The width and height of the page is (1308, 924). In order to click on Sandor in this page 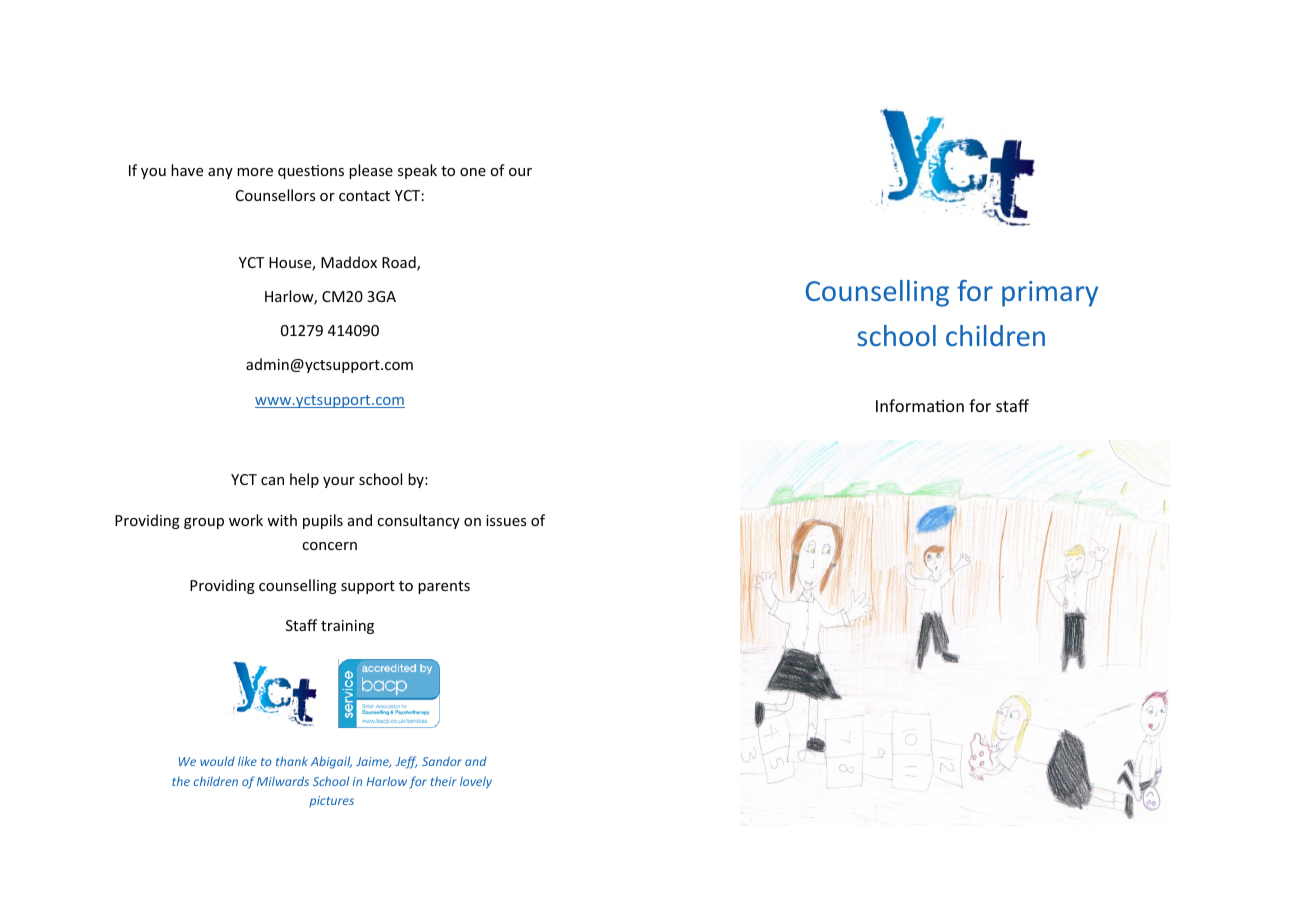, I will do `click(442, 761)`.
